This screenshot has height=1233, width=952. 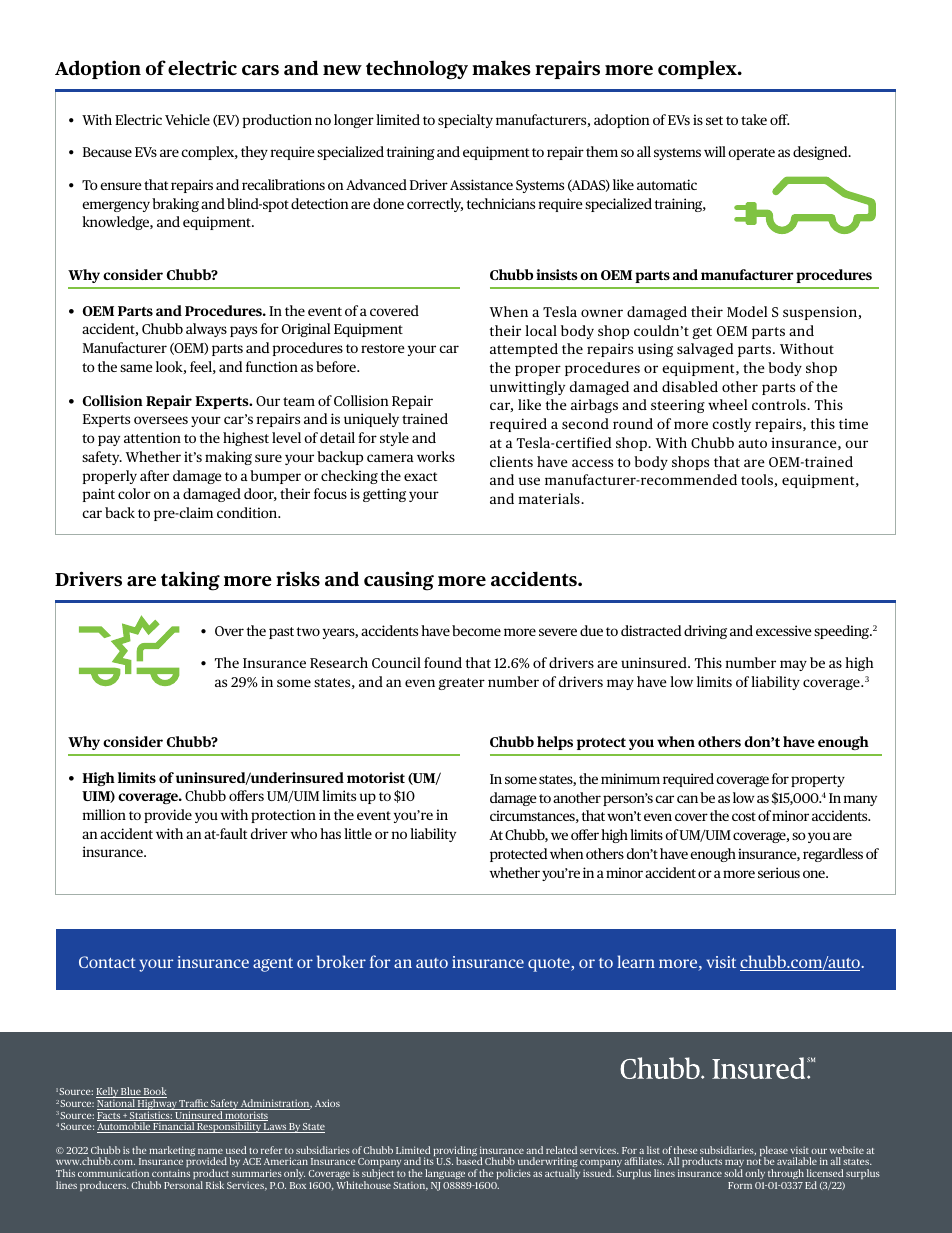 What do you see at coordinates (190, 581) in the screenshot?
I see `taking` at bounding box center [190, 581].
